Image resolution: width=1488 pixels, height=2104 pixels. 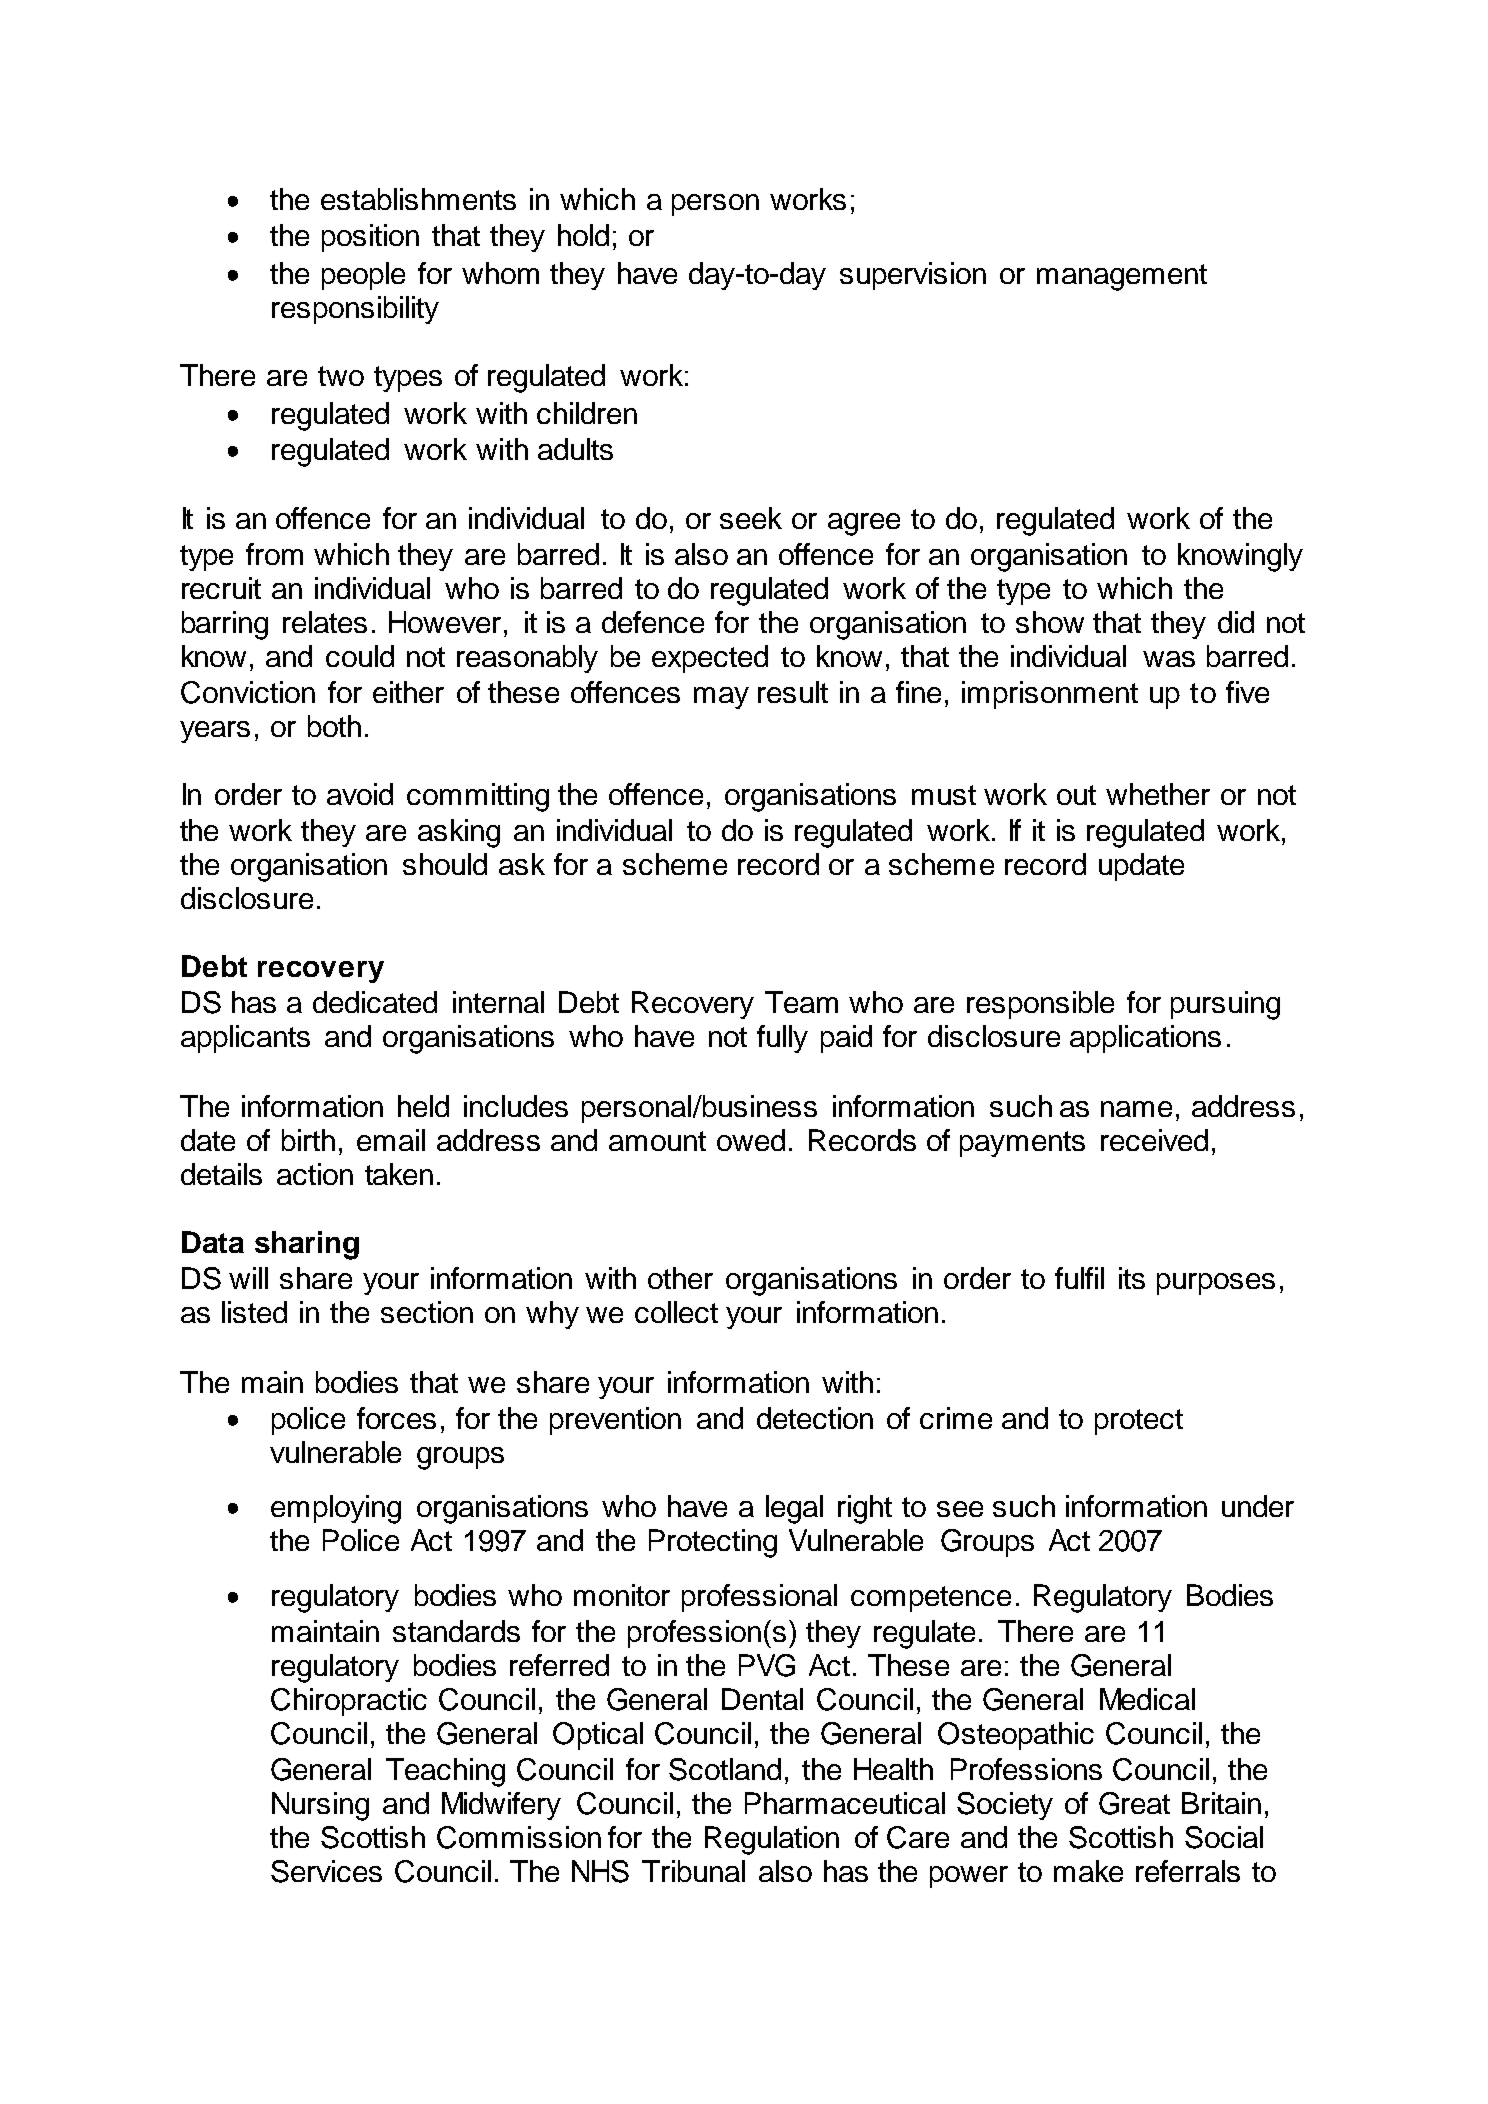 I want to click on Nursing, so click(x=320, y=1806).
